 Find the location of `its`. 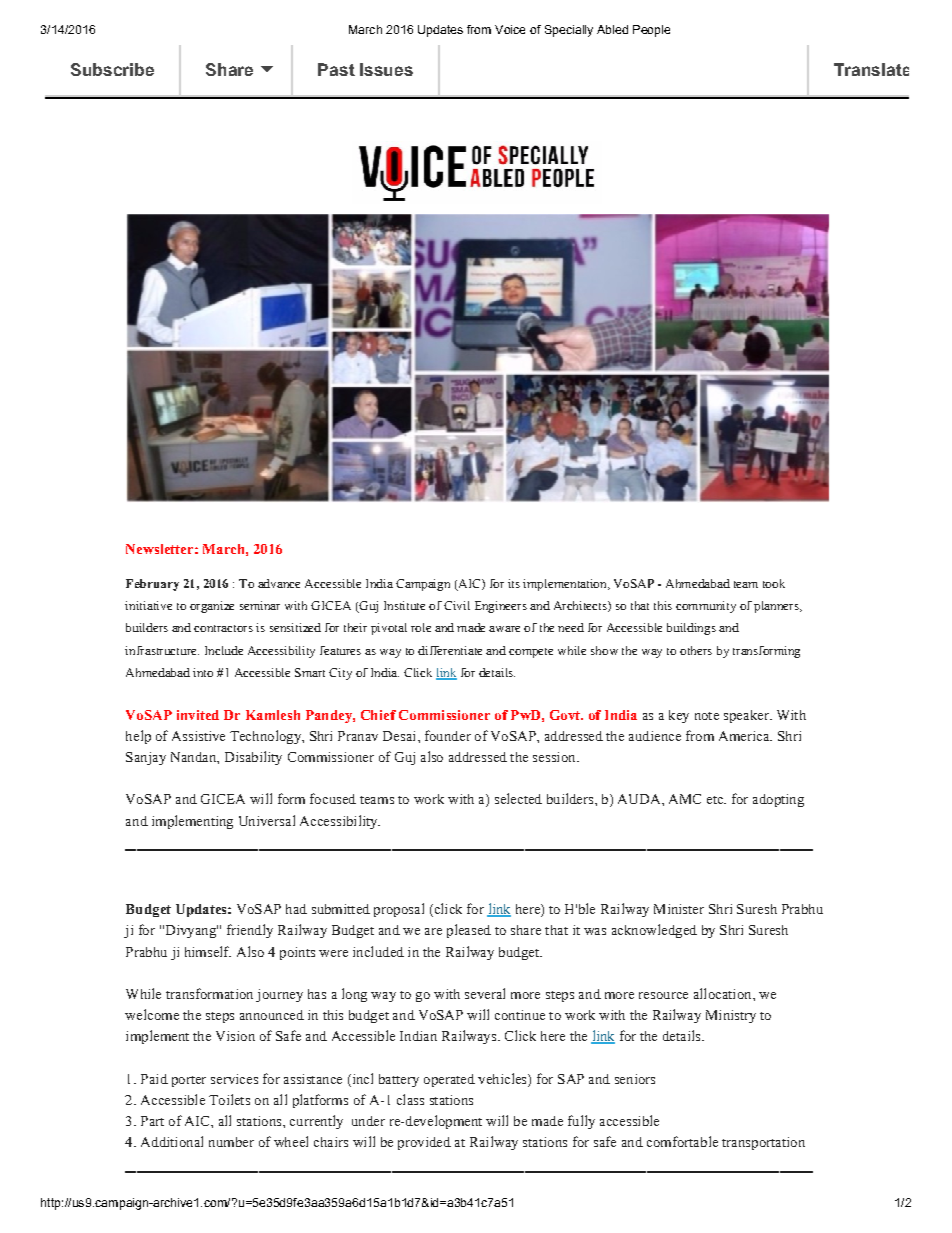

its is located at coordinates (514, 583).
